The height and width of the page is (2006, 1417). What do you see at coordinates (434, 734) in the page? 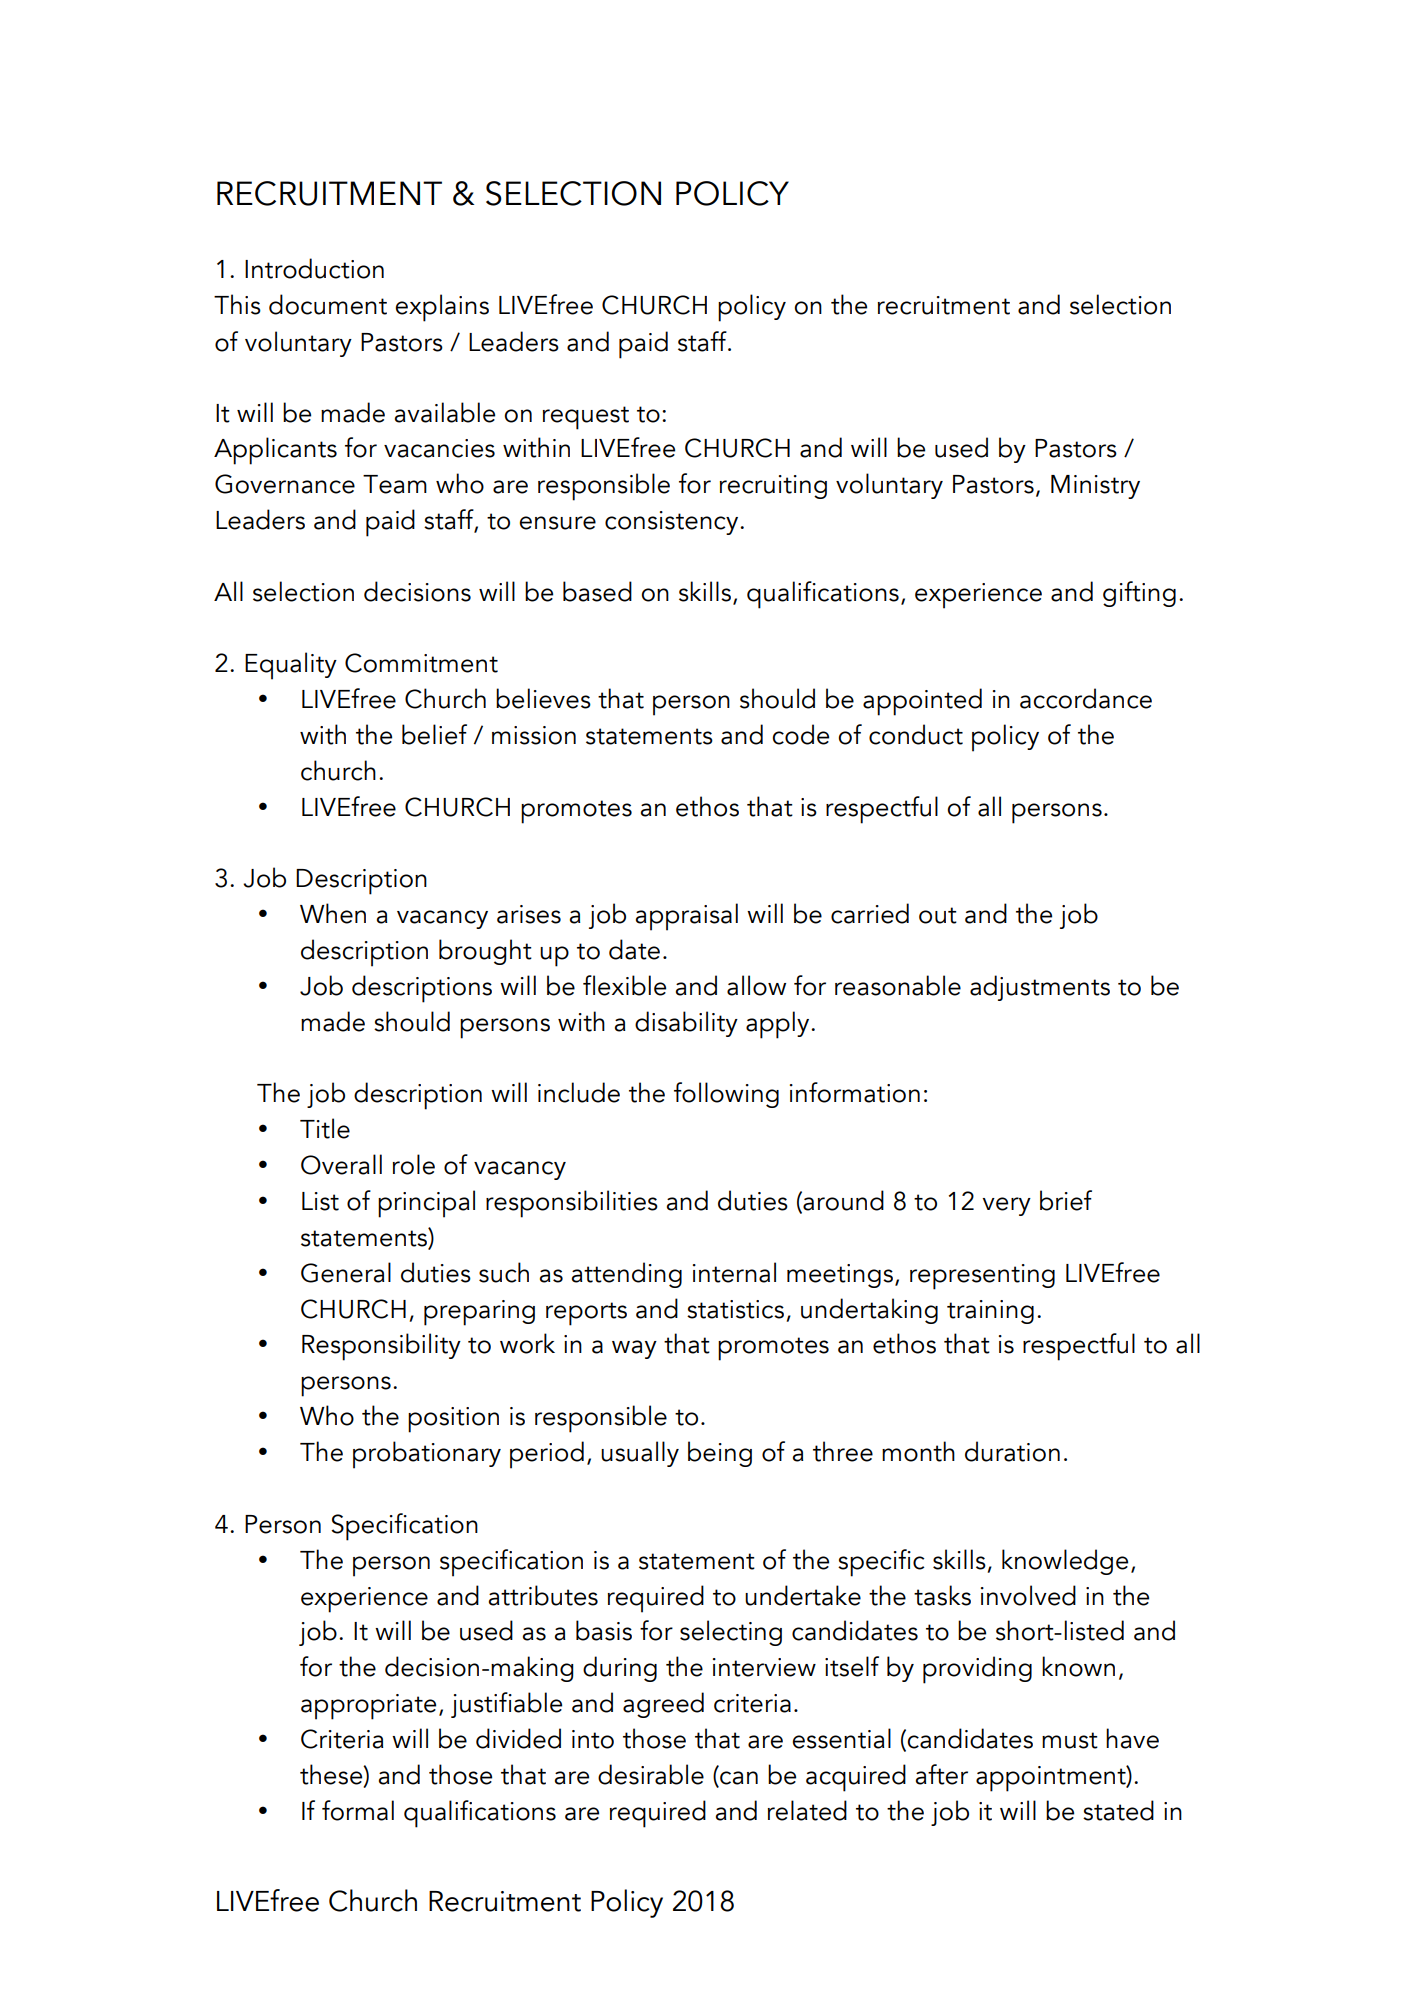
I see `belief` at bounding box center [434, 734].
